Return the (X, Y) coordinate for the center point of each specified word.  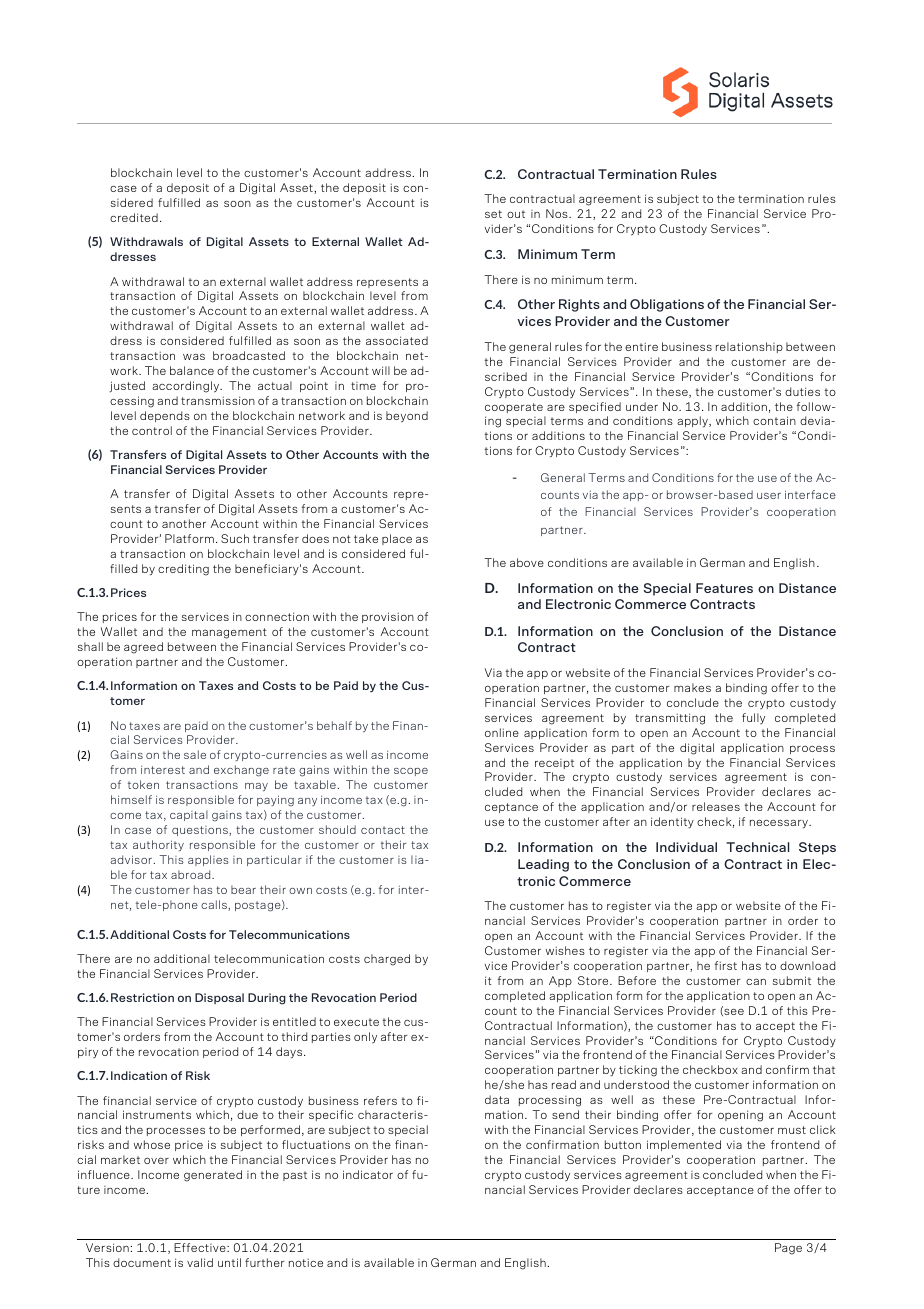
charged (387, 960)
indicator (368, 1174)
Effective (201, 1247)
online (502, 732)
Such (235, 538)
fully (753, 718)
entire (641, 346)
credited (134, 217)
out (516, 214)
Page (788, 1249)
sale (195, 754)
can (756, 982)
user (769, 496)
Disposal (219, 998)
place (397, 539)
